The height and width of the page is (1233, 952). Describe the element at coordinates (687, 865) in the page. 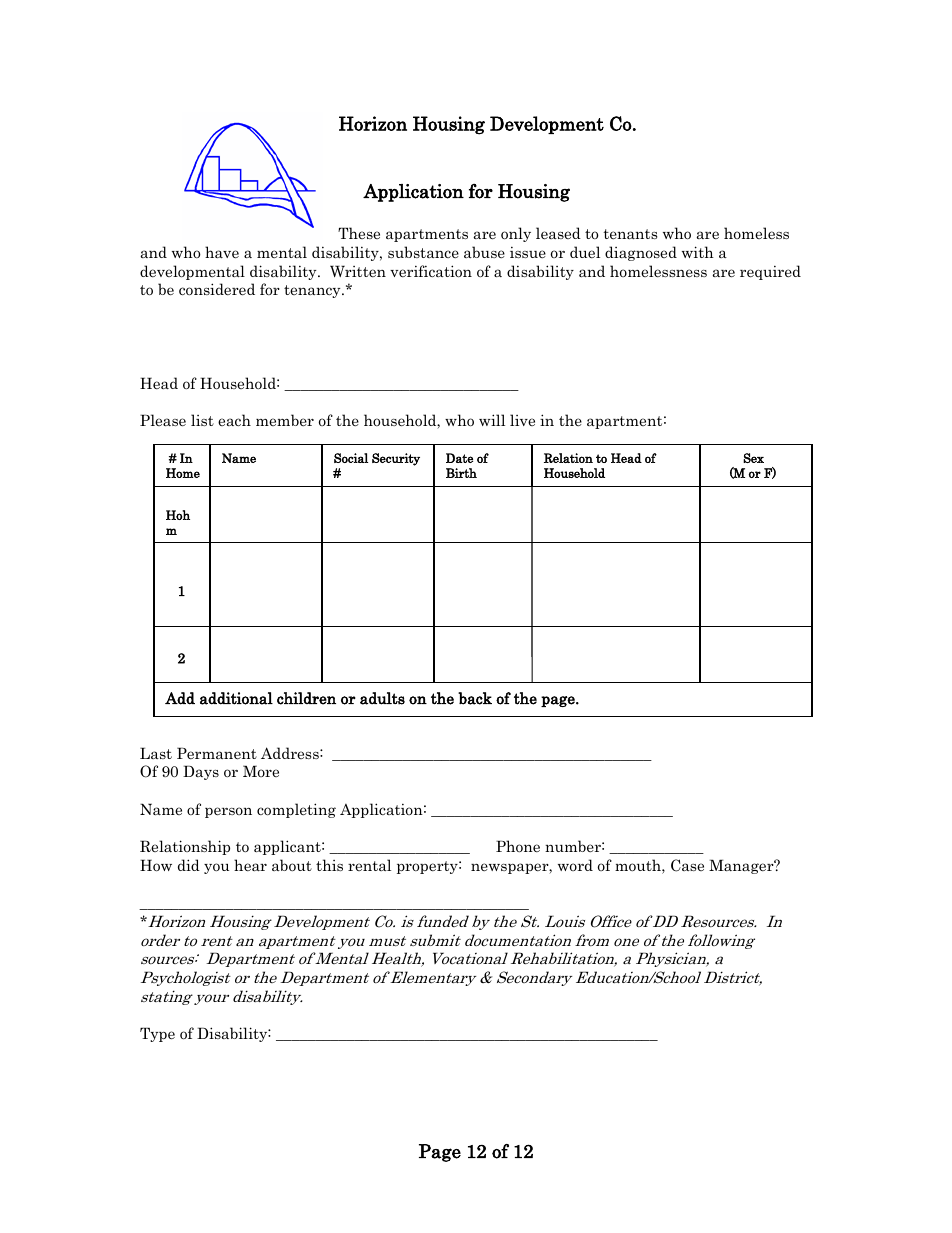

I see `Case` at that location.
